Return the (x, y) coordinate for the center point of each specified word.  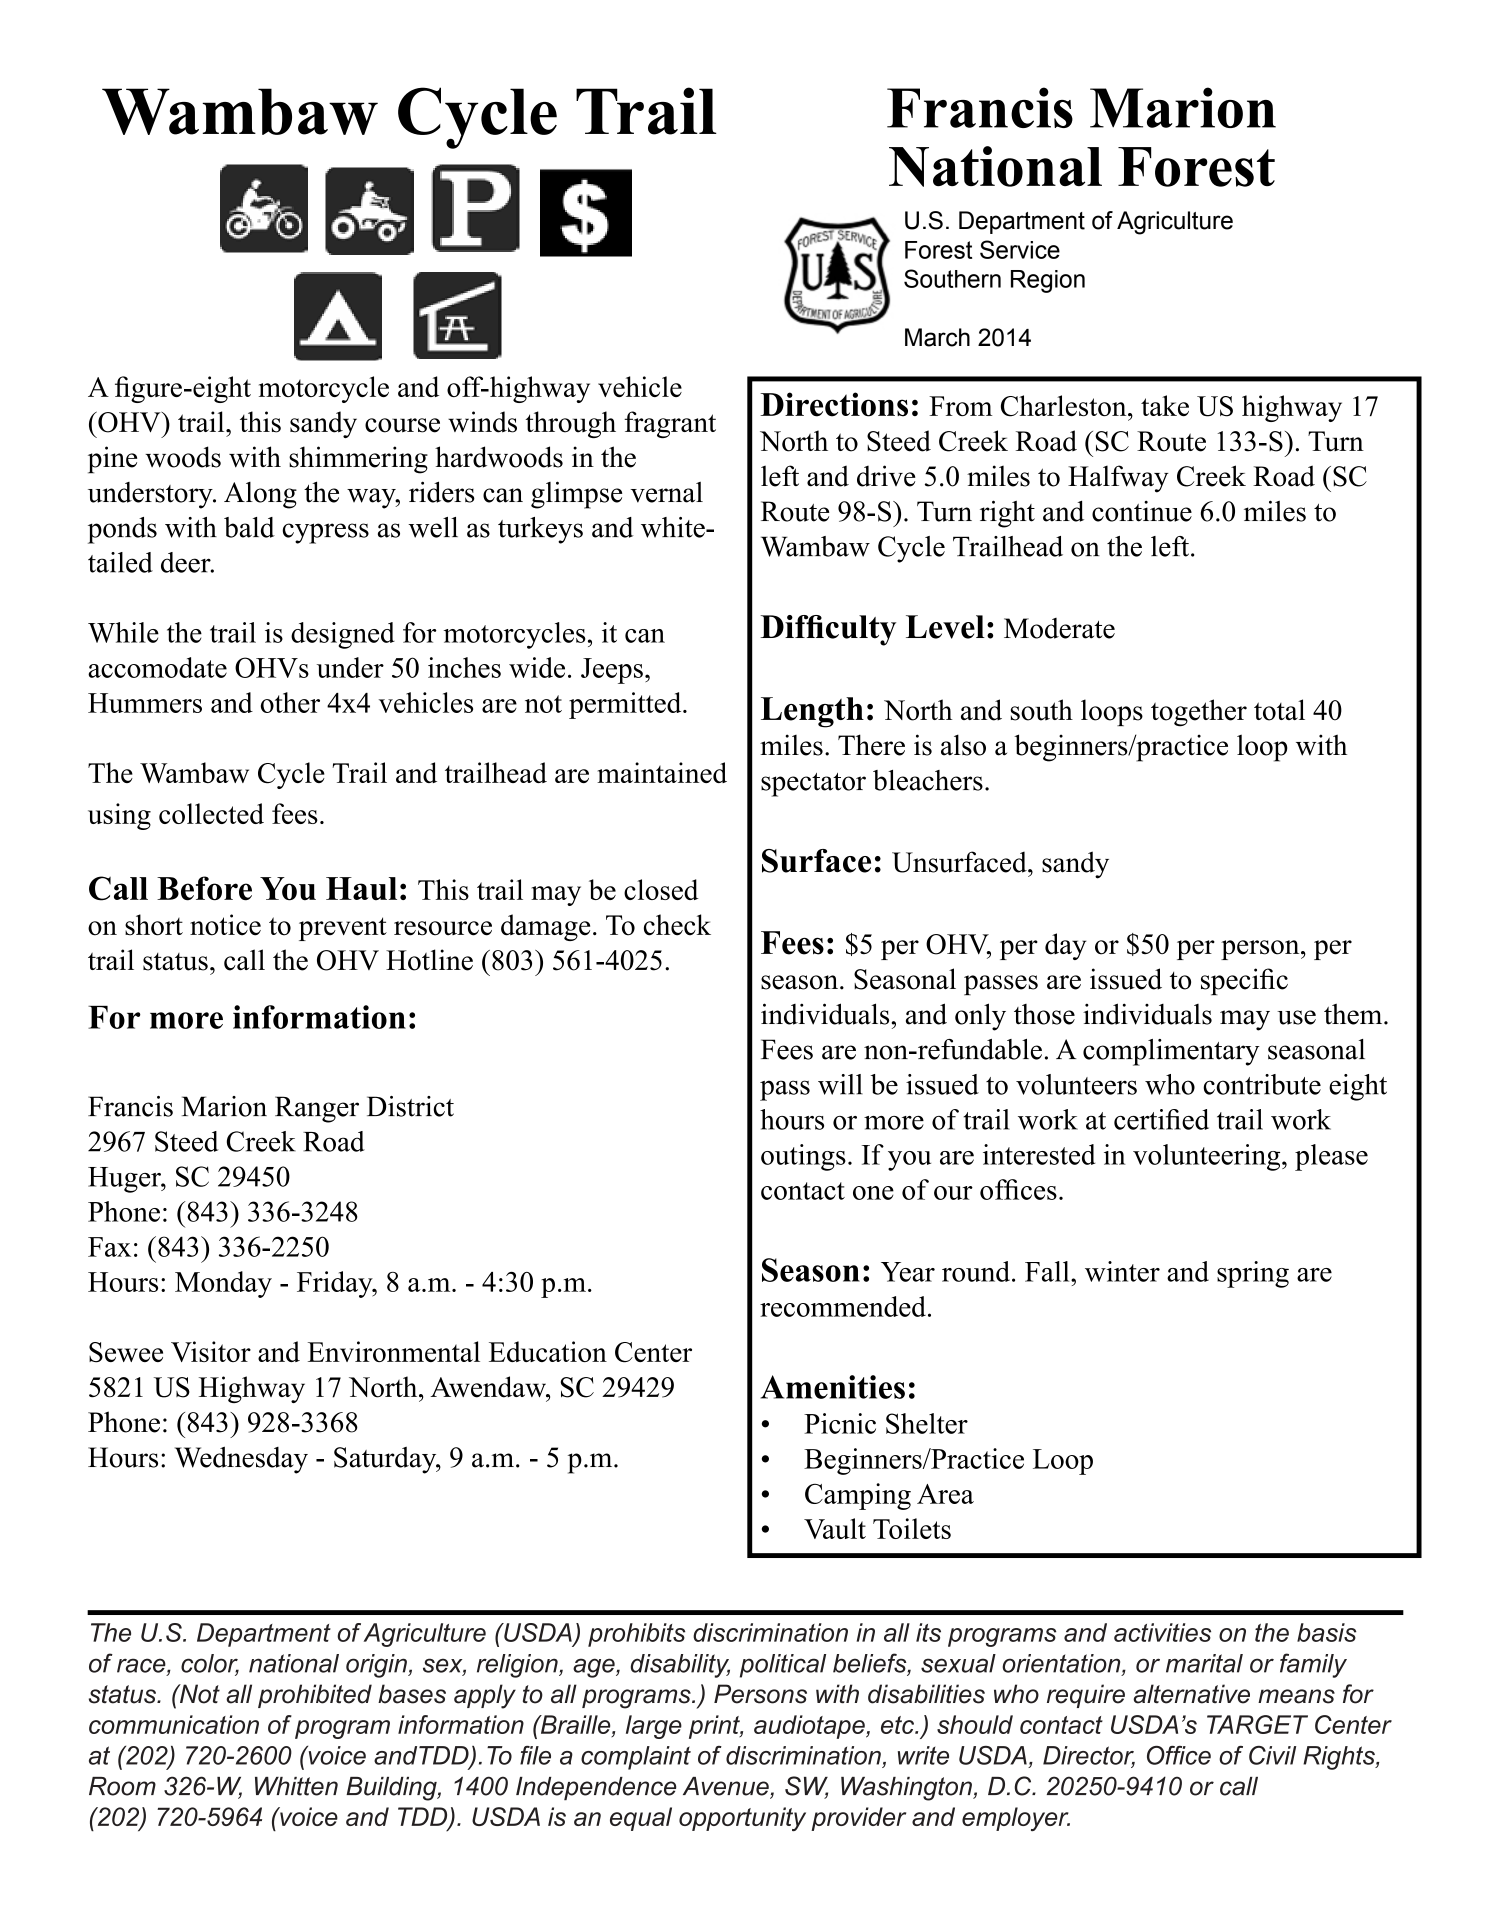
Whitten (296, 1786)
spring (1253, 1274)
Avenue (727, 1787)
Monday (223, 1284)
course (402, 425)
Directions (834, 404)
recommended (843, 1306)
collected (211, 813)
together (1199, 713)
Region (1048, 281)
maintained (662, 772)
